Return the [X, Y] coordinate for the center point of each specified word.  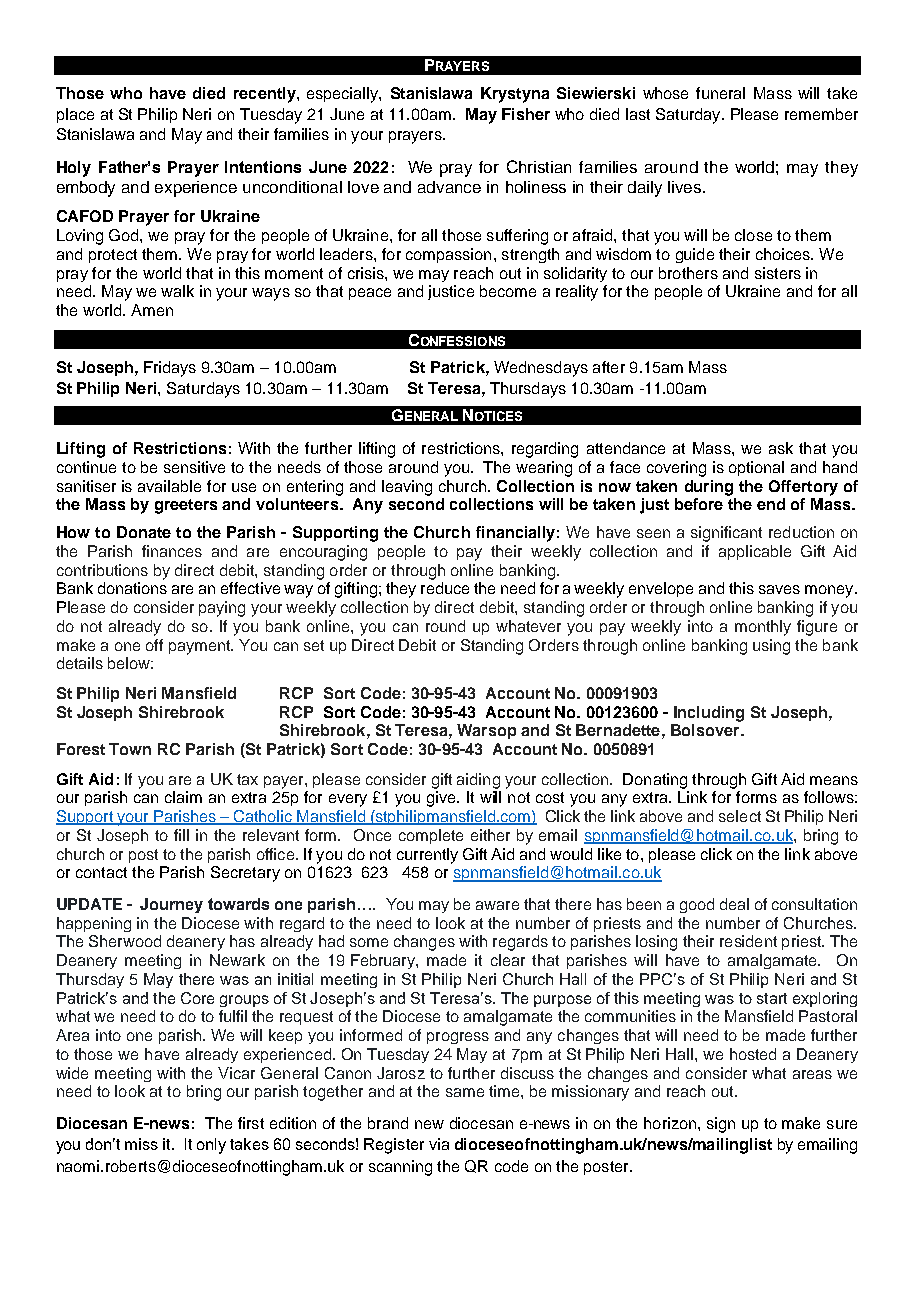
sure [842, 1124]
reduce [445, 588]
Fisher [526, 114]
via [439, 1144]
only [211, 1146]
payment [201, 647]
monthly [763, 628]
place [75, 115]
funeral [720, 93]
